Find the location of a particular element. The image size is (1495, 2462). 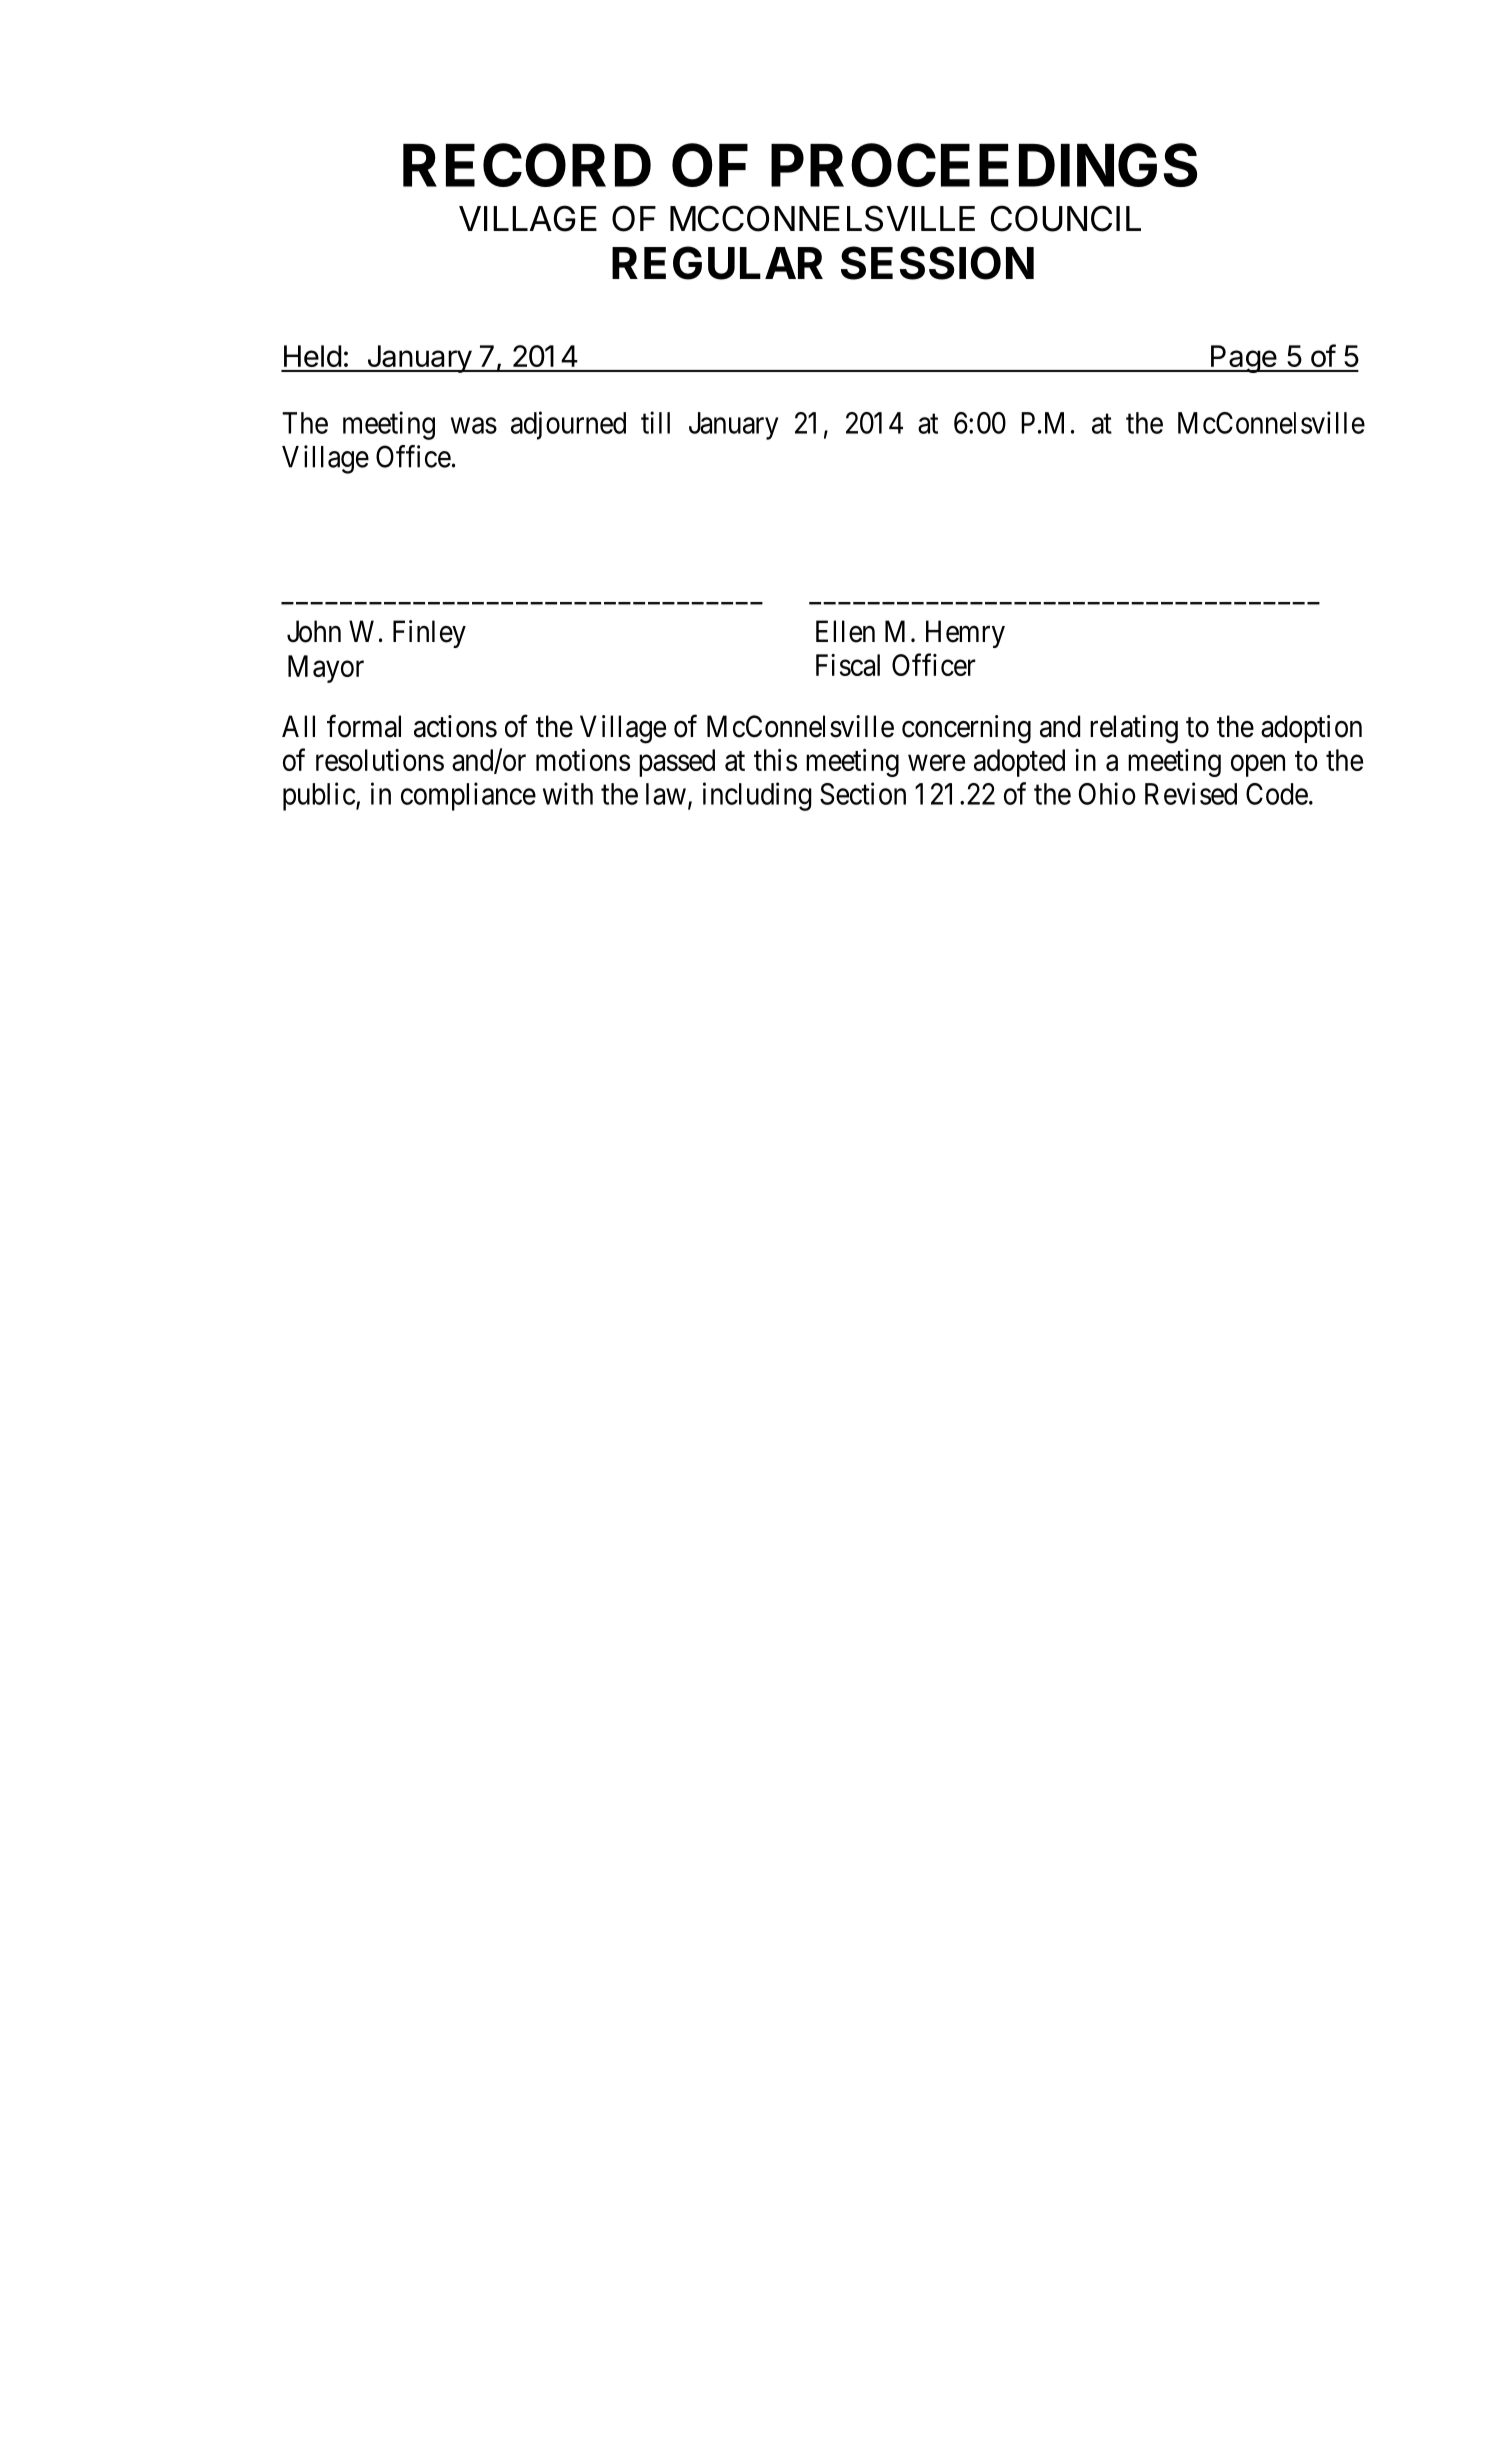

Fiscal is located at coordinates (848, 665).
